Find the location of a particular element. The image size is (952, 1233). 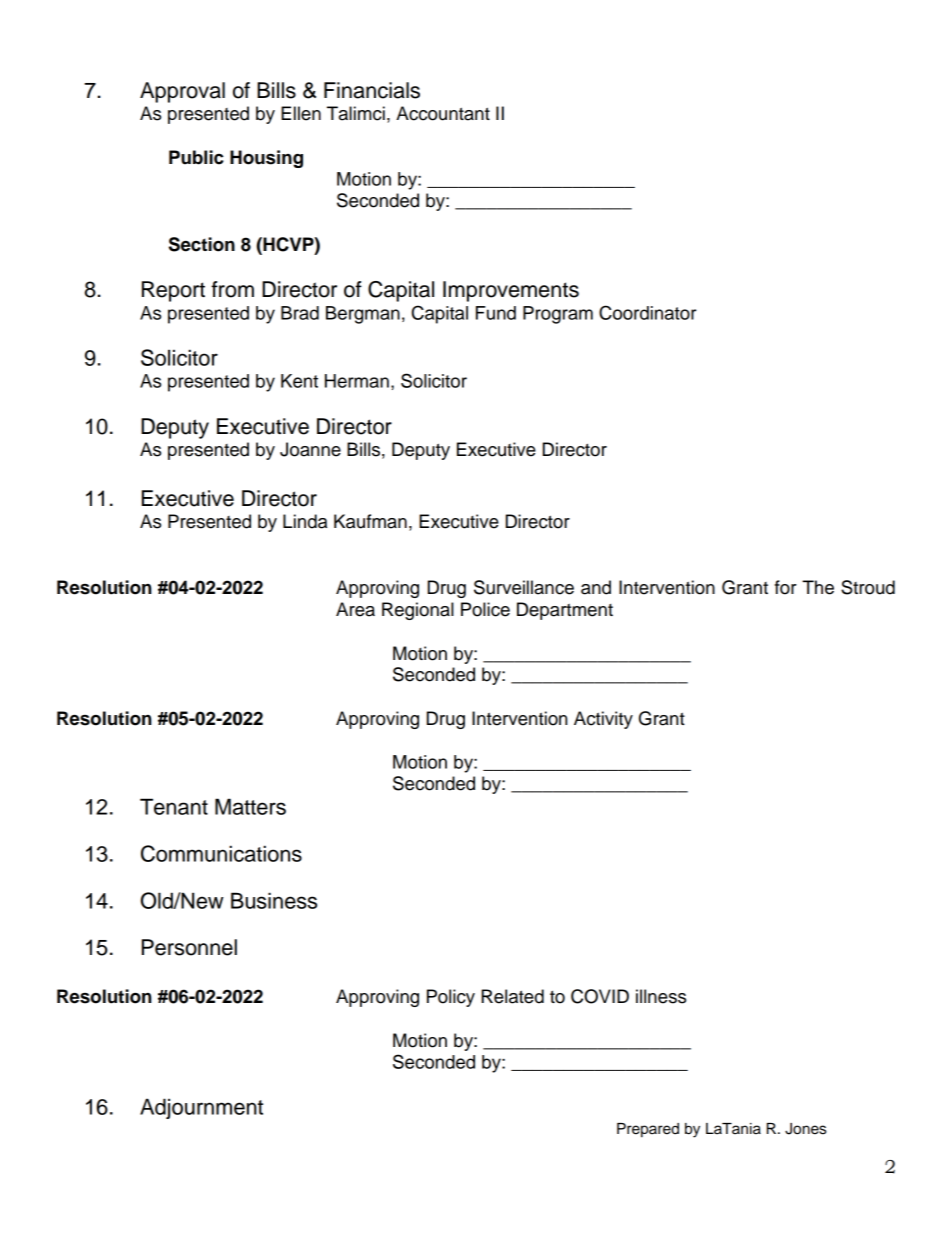

Adjournment is located at coordinates (201, 1108).
